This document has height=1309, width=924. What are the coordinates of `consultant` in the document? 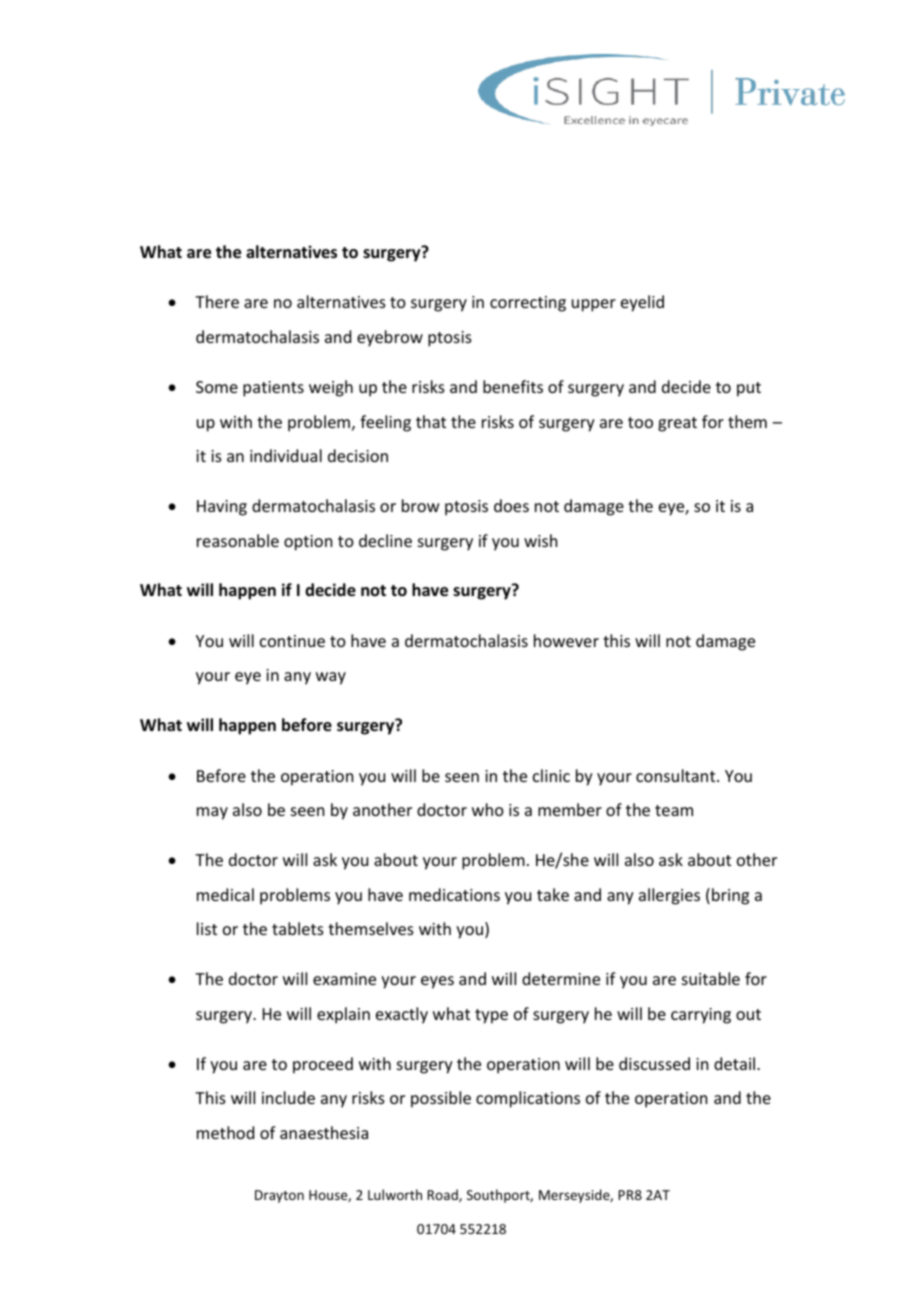 It's located at (677, 775).
